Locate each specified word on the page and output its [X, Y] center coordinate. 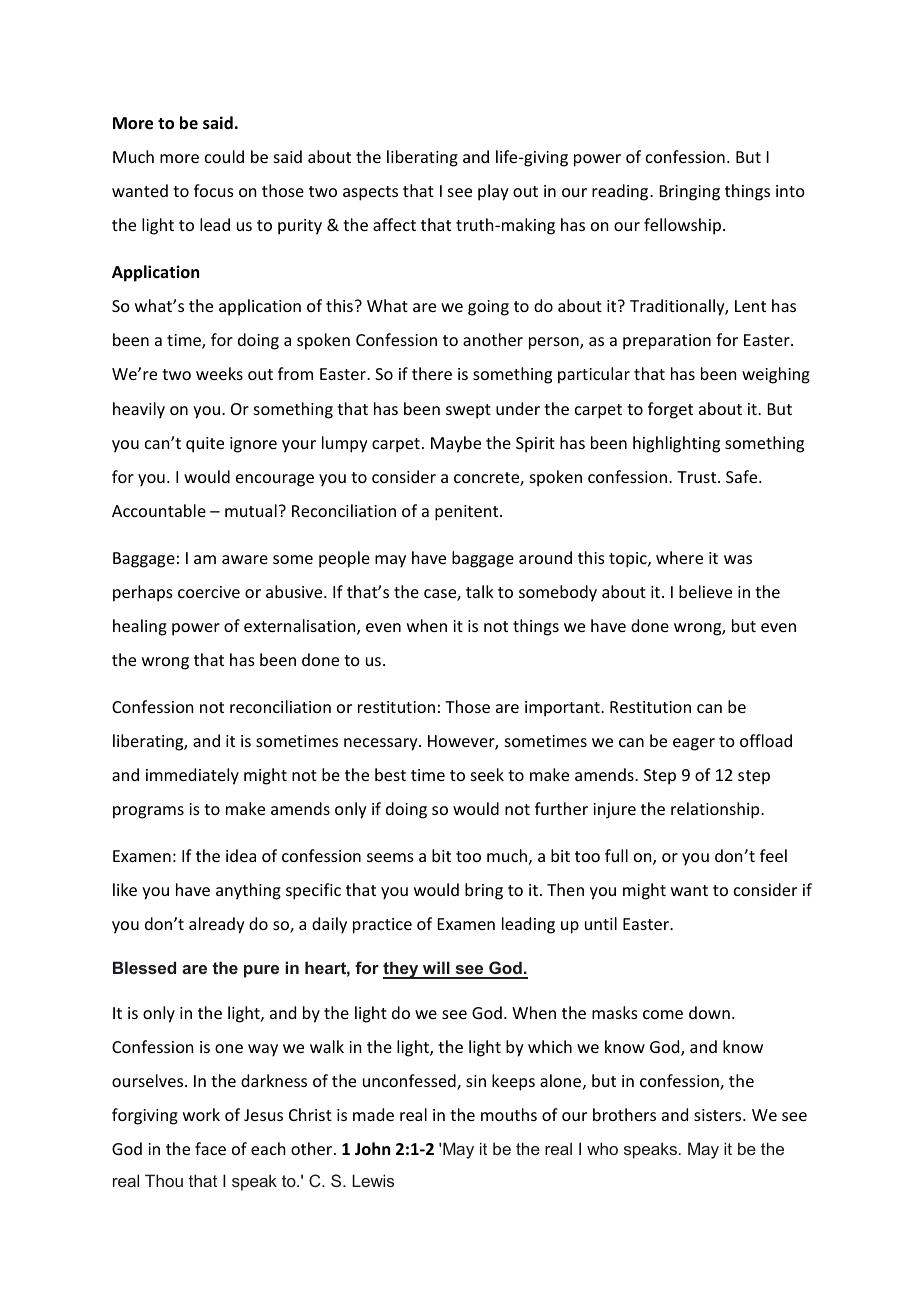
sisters [719, 1115]
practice [382, 926]
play [493, 192]
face [210, 1148]
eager [694, 744]
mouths [509, 1114]
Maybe [456, 444]
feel [773, 855]
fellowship [682, 226]
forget [670, 410]
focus [214, 190]
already [217, 925]
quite [205, 445]
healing [140, 627]
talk [480, 591]
